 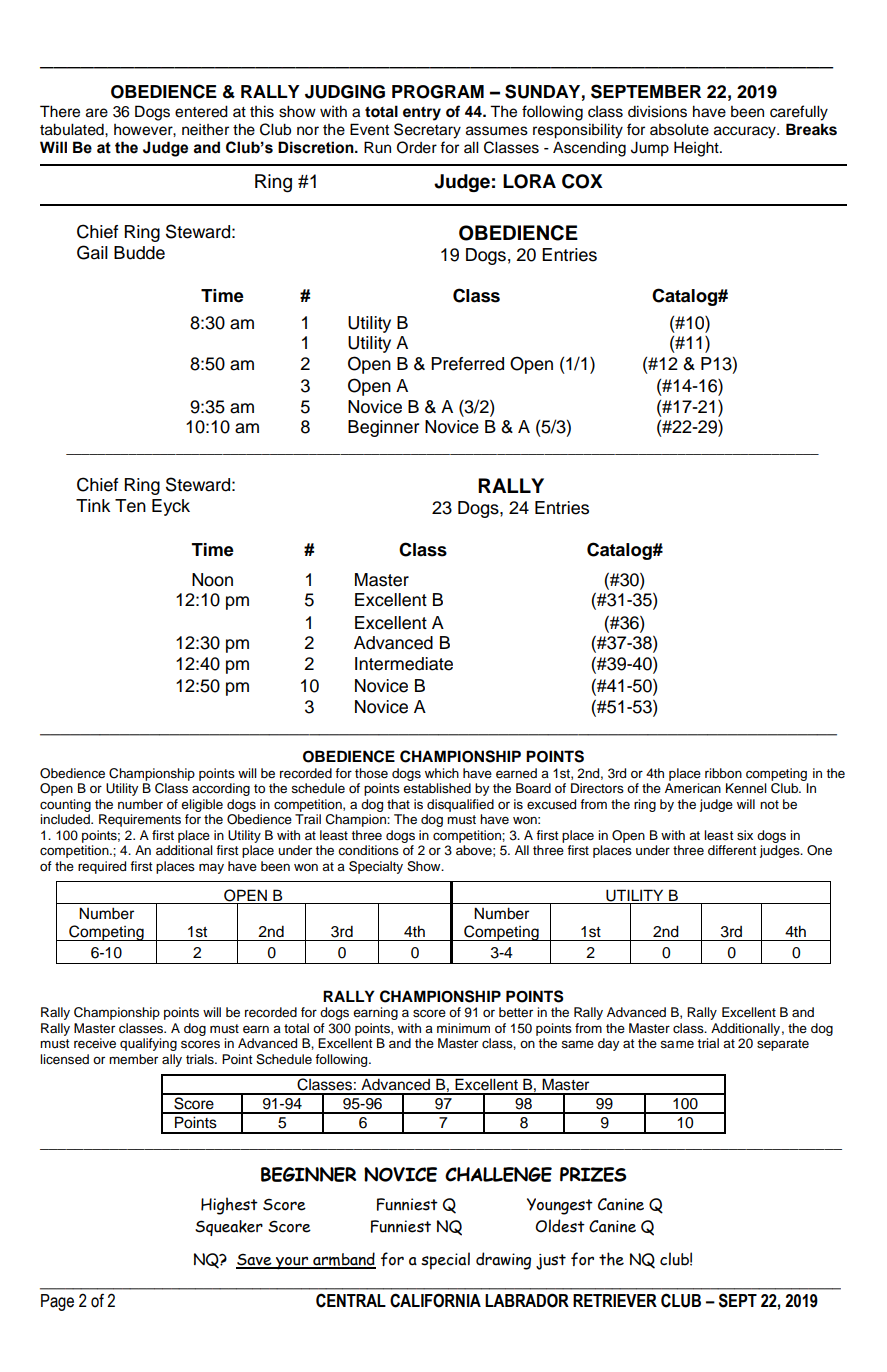 What do you see at coordinates (148, 1044) in the image?
I see `qualifying` at bounding box center [148, 1044].
